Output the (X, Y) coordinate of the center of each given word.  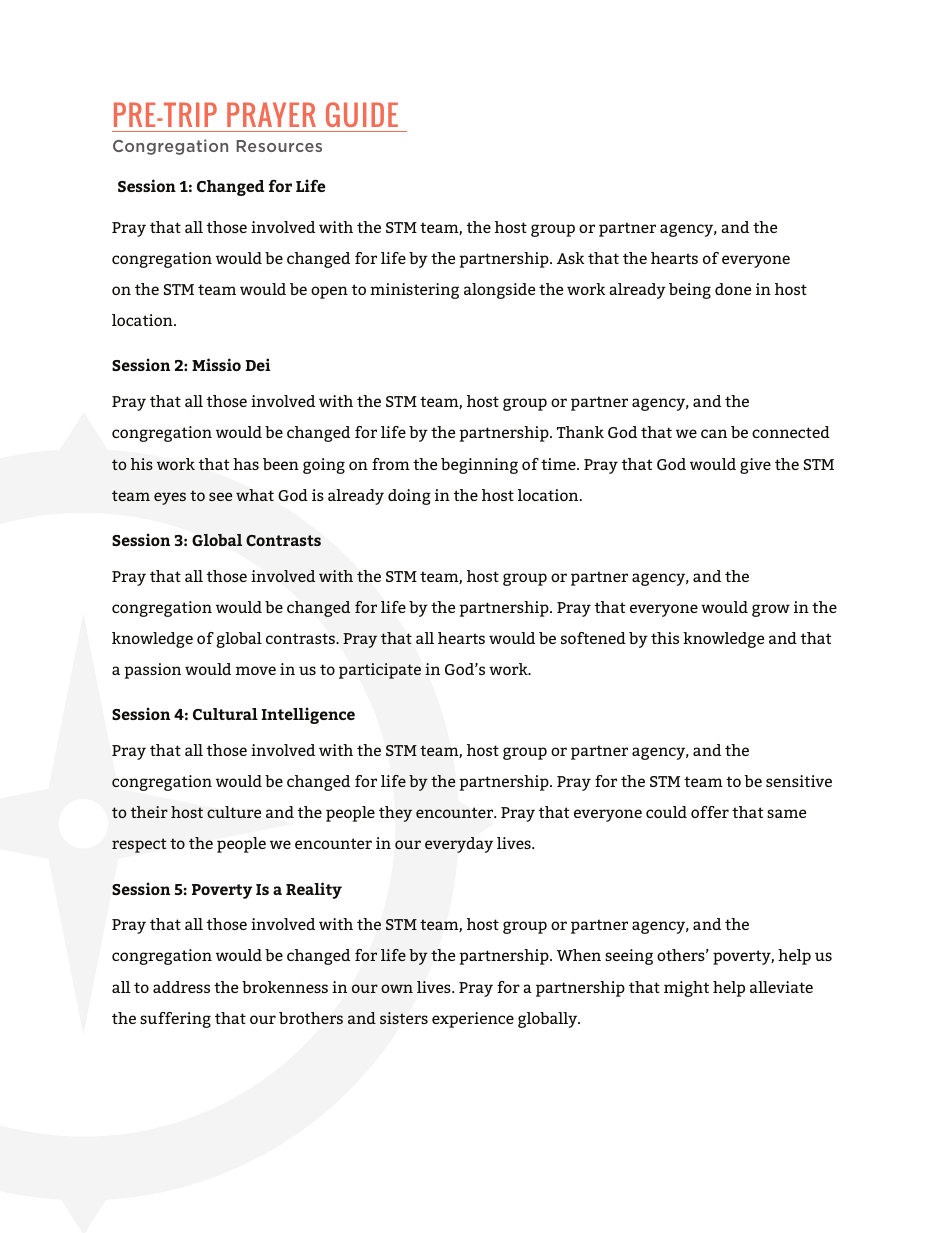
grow (771, 610)
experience (473, 1020)
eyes (170, 498)
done (733, 289)
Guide (362, 114)
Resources (279, 146)
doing (409, 497)
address (181, 987)
